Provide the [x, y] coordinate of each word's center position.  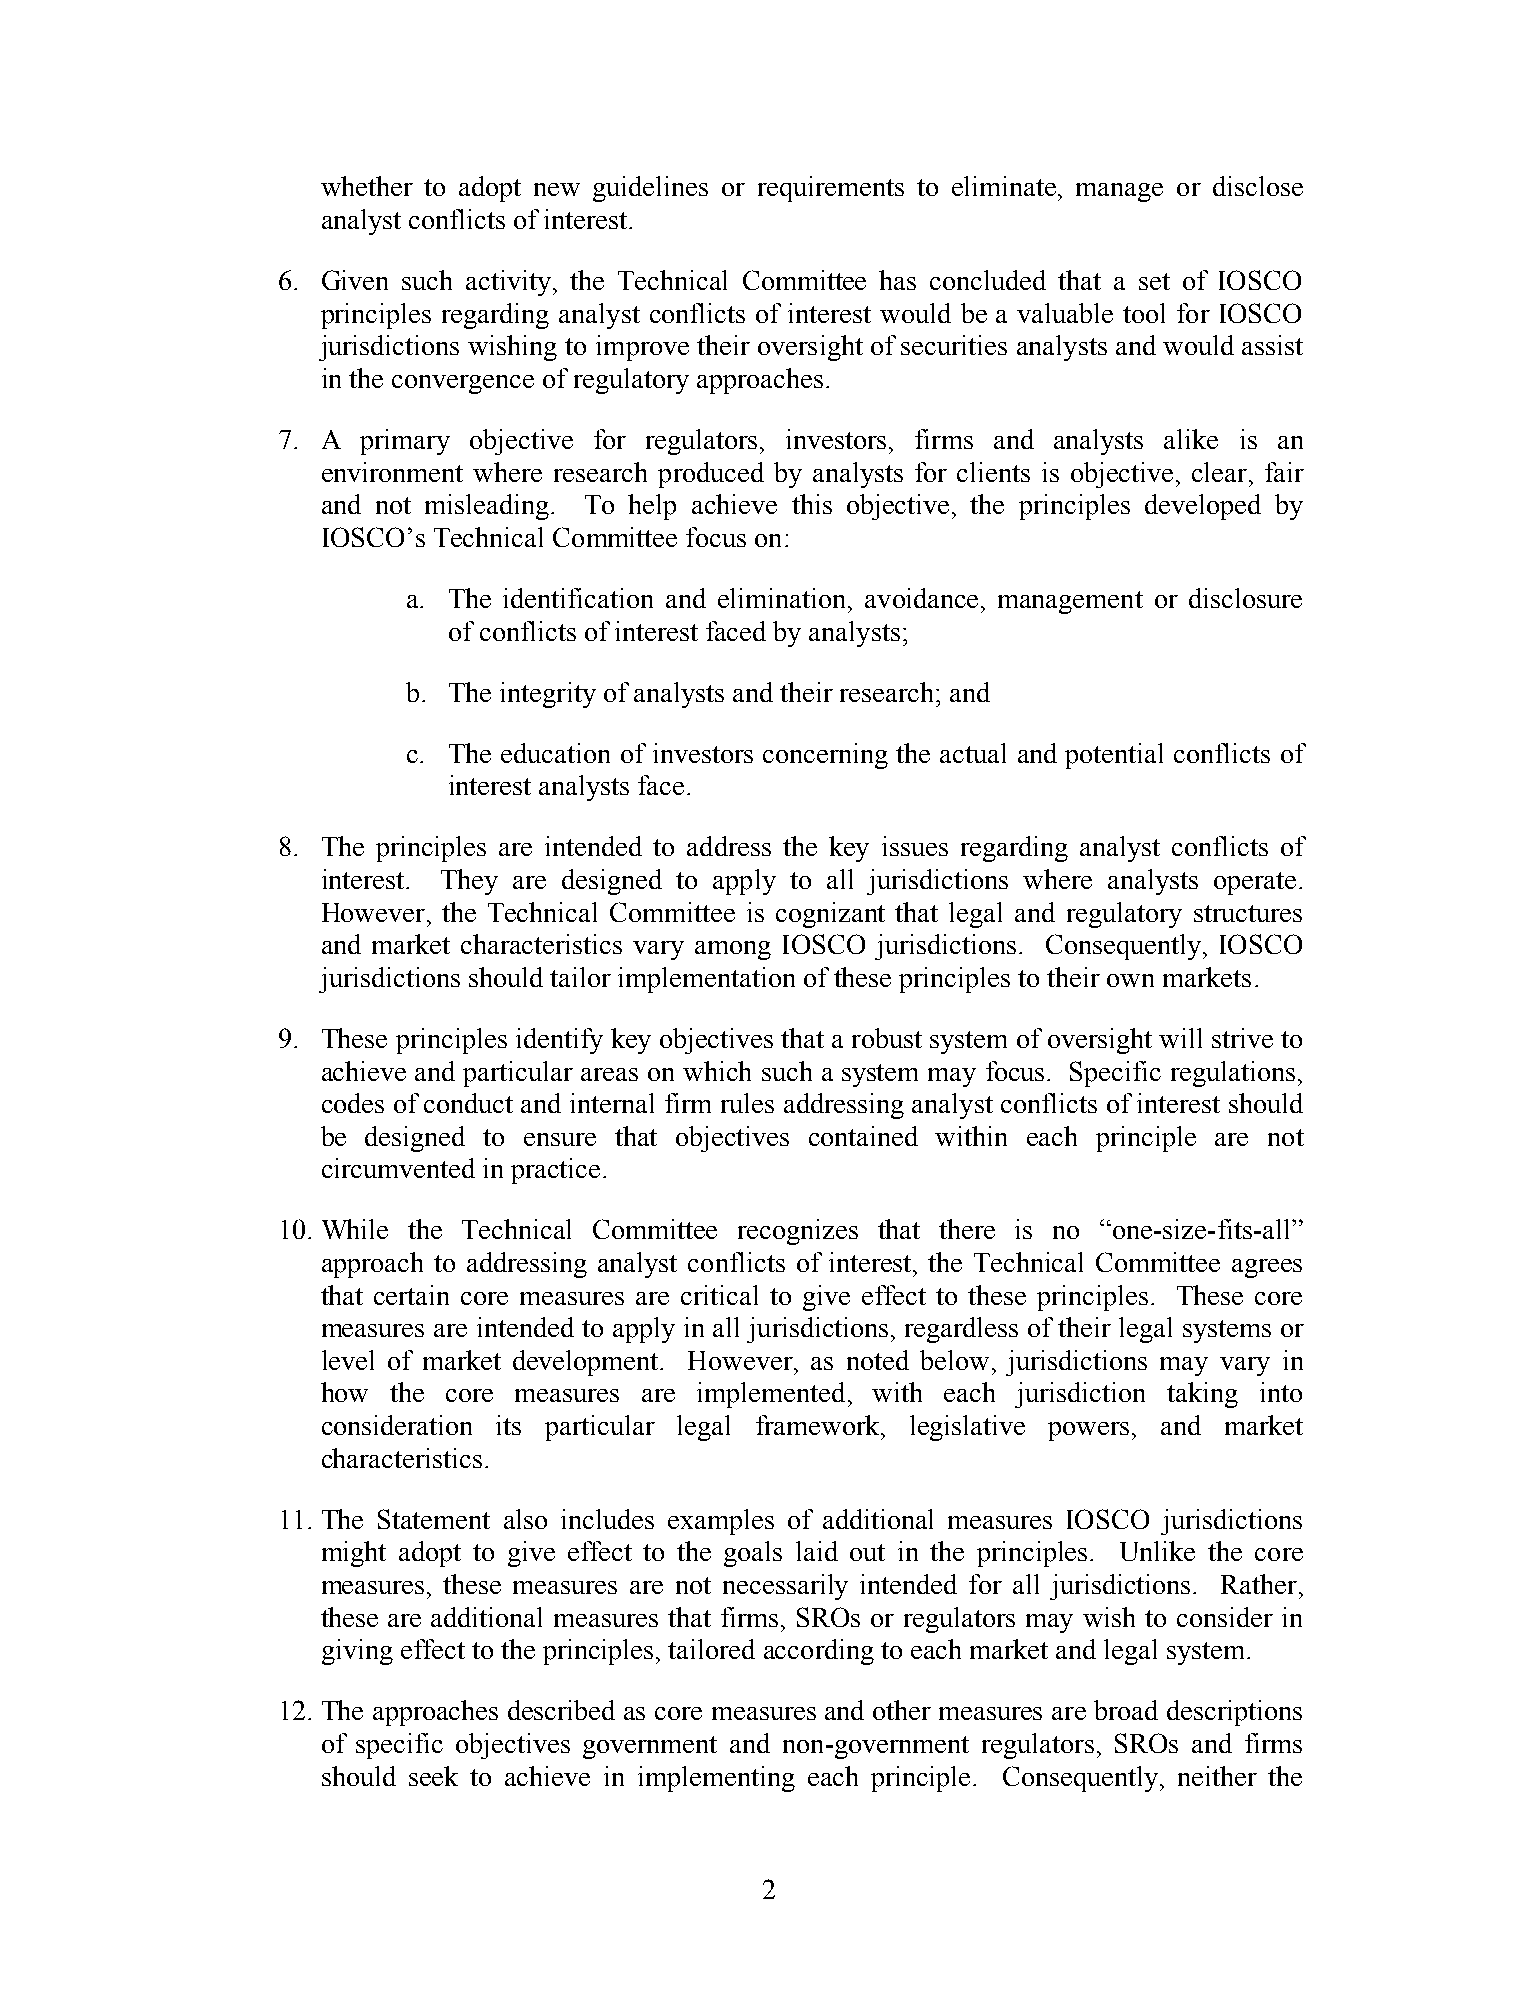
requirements [831, 189]
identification [578, 598]
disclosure [1245, 598]
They [469, 882]
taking [1202, 1395]
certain [411, 1295]
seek [433, 1776]
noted [878, 1360]
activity [510, 283]
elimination [783, 598]
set [1154, 281]
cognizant [830, 915]
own [1130, 980]
